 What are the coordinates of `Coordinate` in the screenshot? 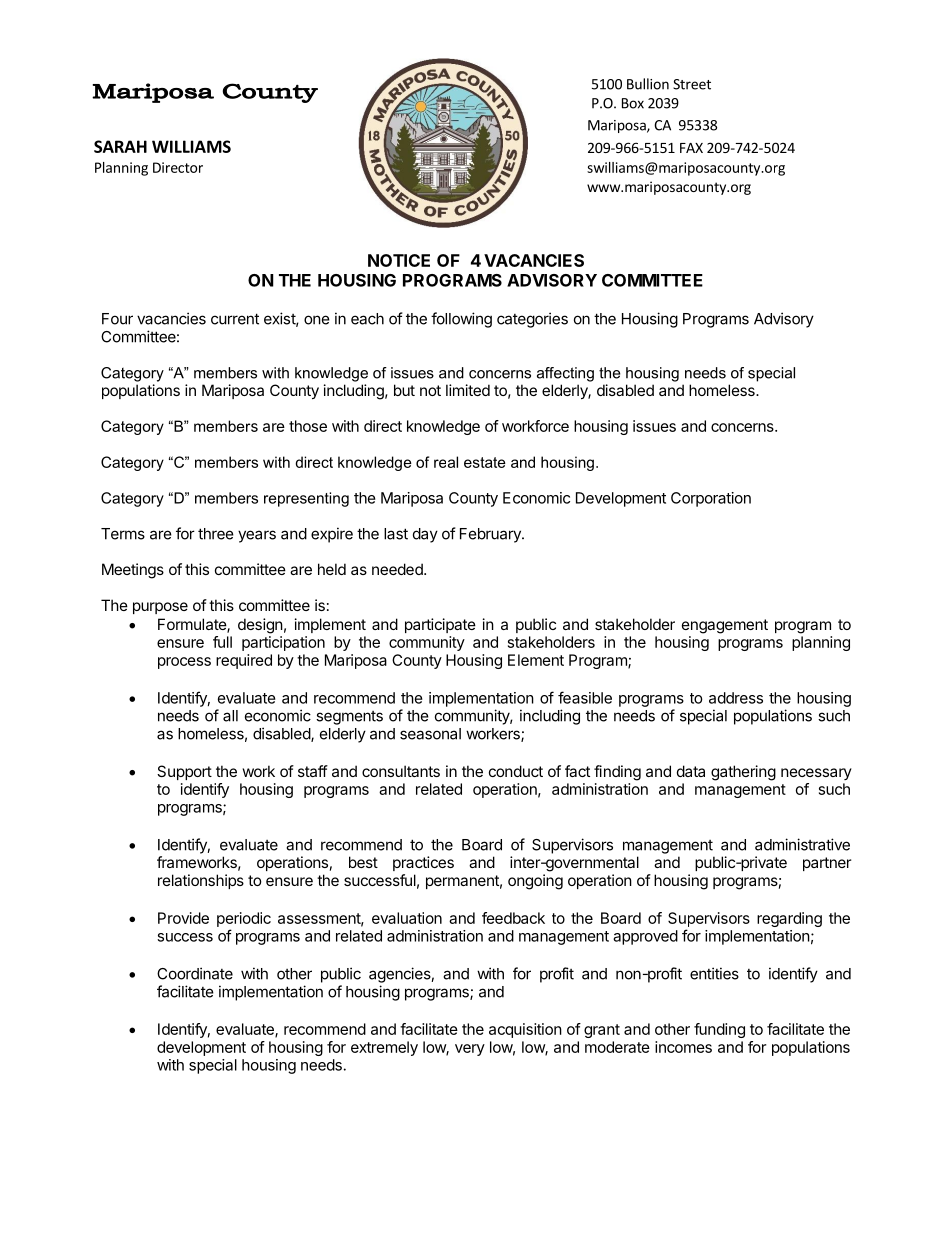 It's located at (195, 973).
